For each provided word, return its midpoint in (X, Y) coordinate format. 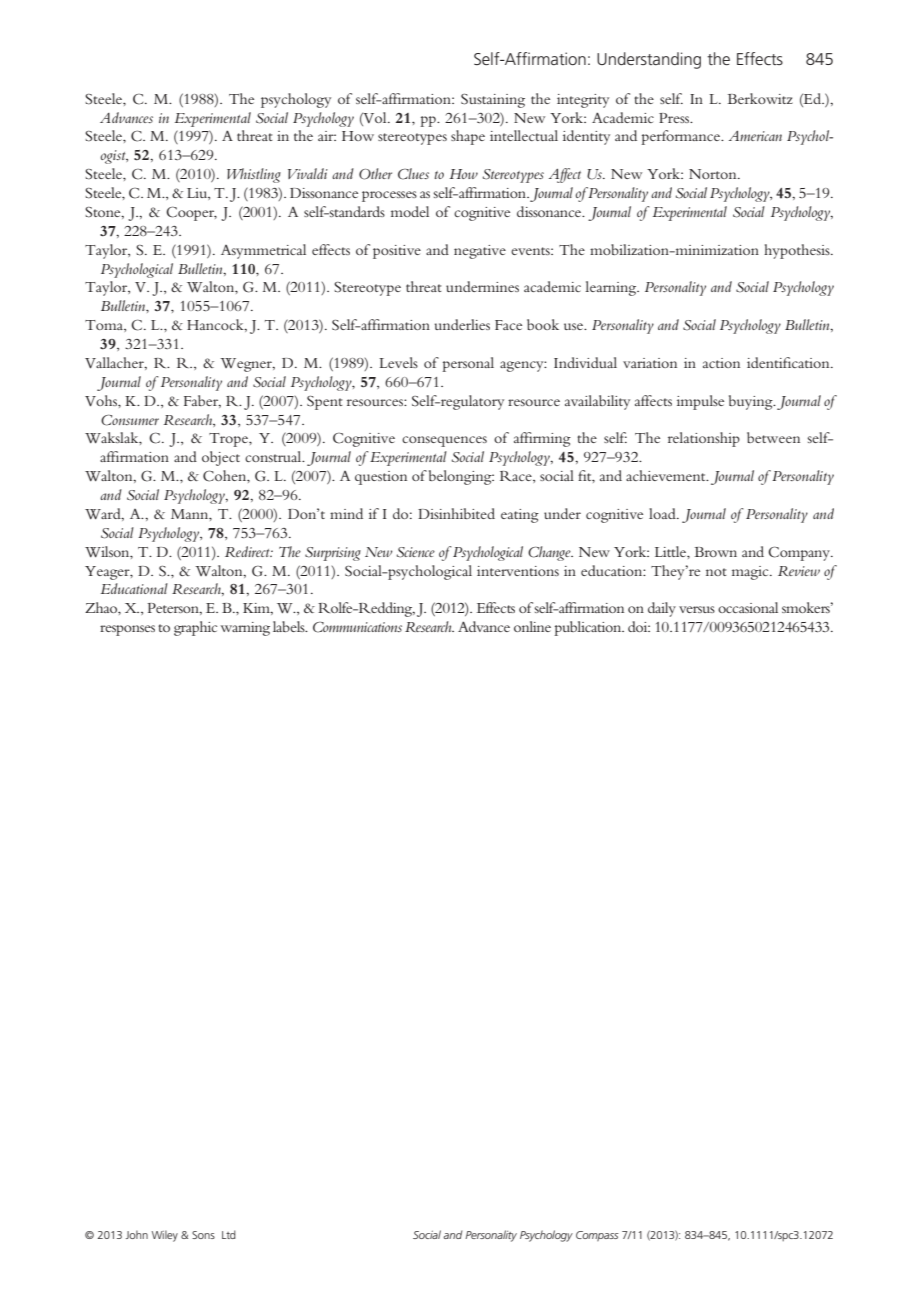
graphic (195, 628)
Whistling (254, 175)
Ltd (229, 1234)
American (755, 136)
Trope (229, 440)
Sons (203, 1235)
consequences (444, 441)
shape (468, 137)
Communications (357, 627)
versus (697, 609)
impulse (700, 402)
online (532, 626)
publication (589, 628)
